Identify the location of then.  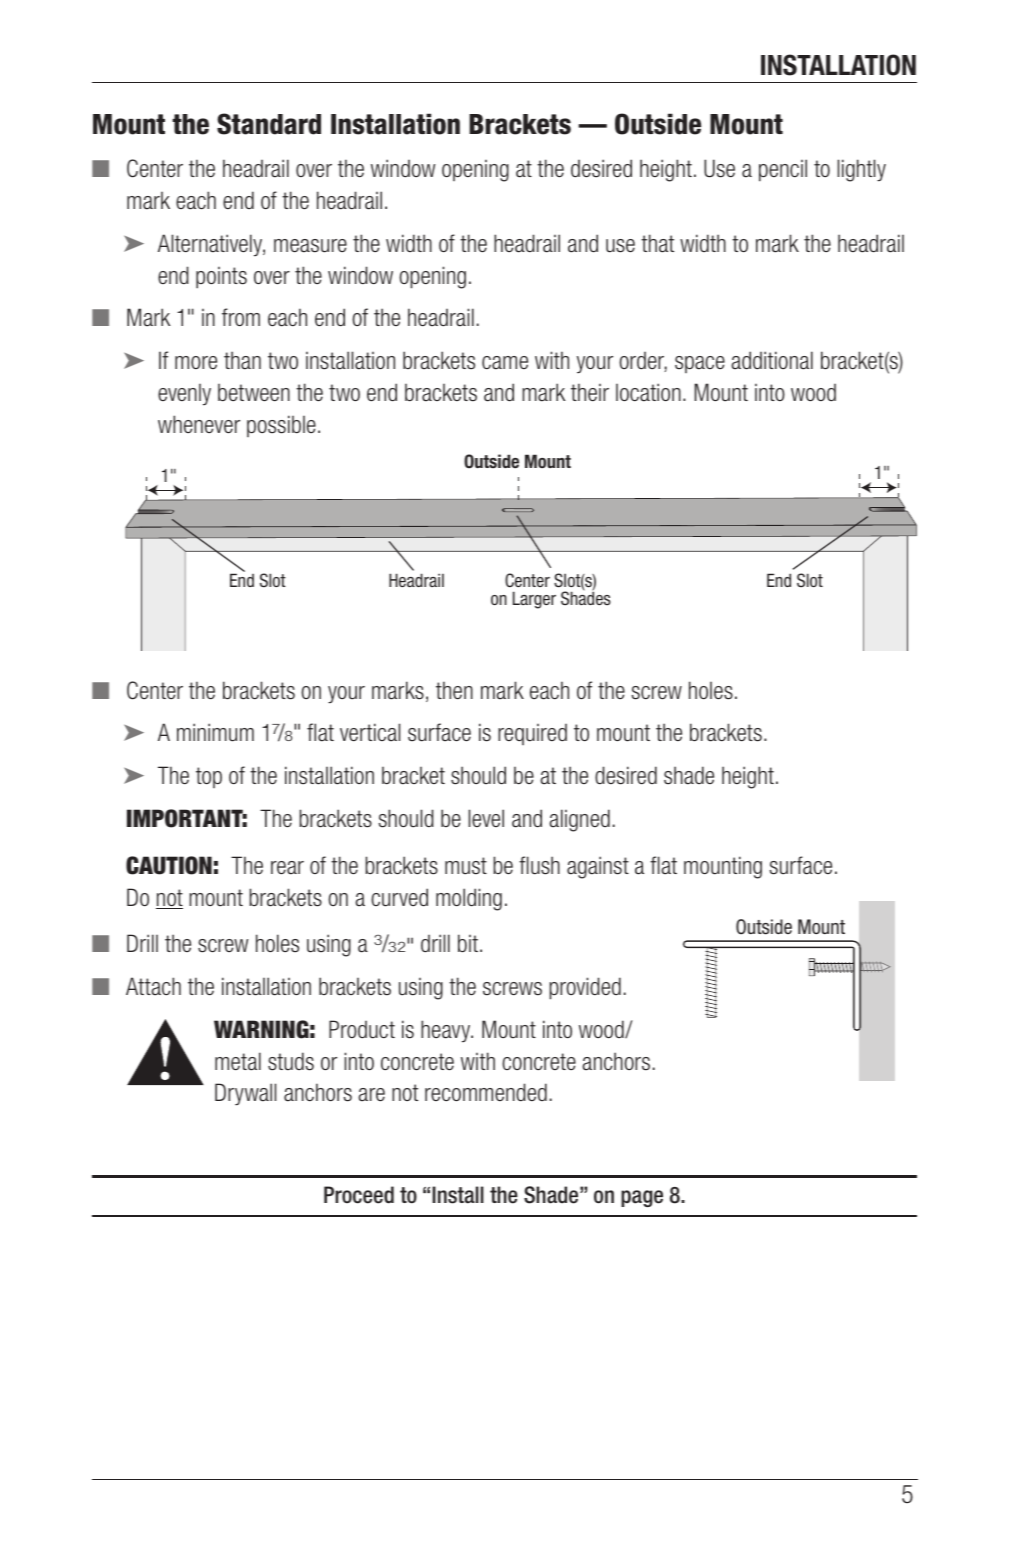
(454, 690).
